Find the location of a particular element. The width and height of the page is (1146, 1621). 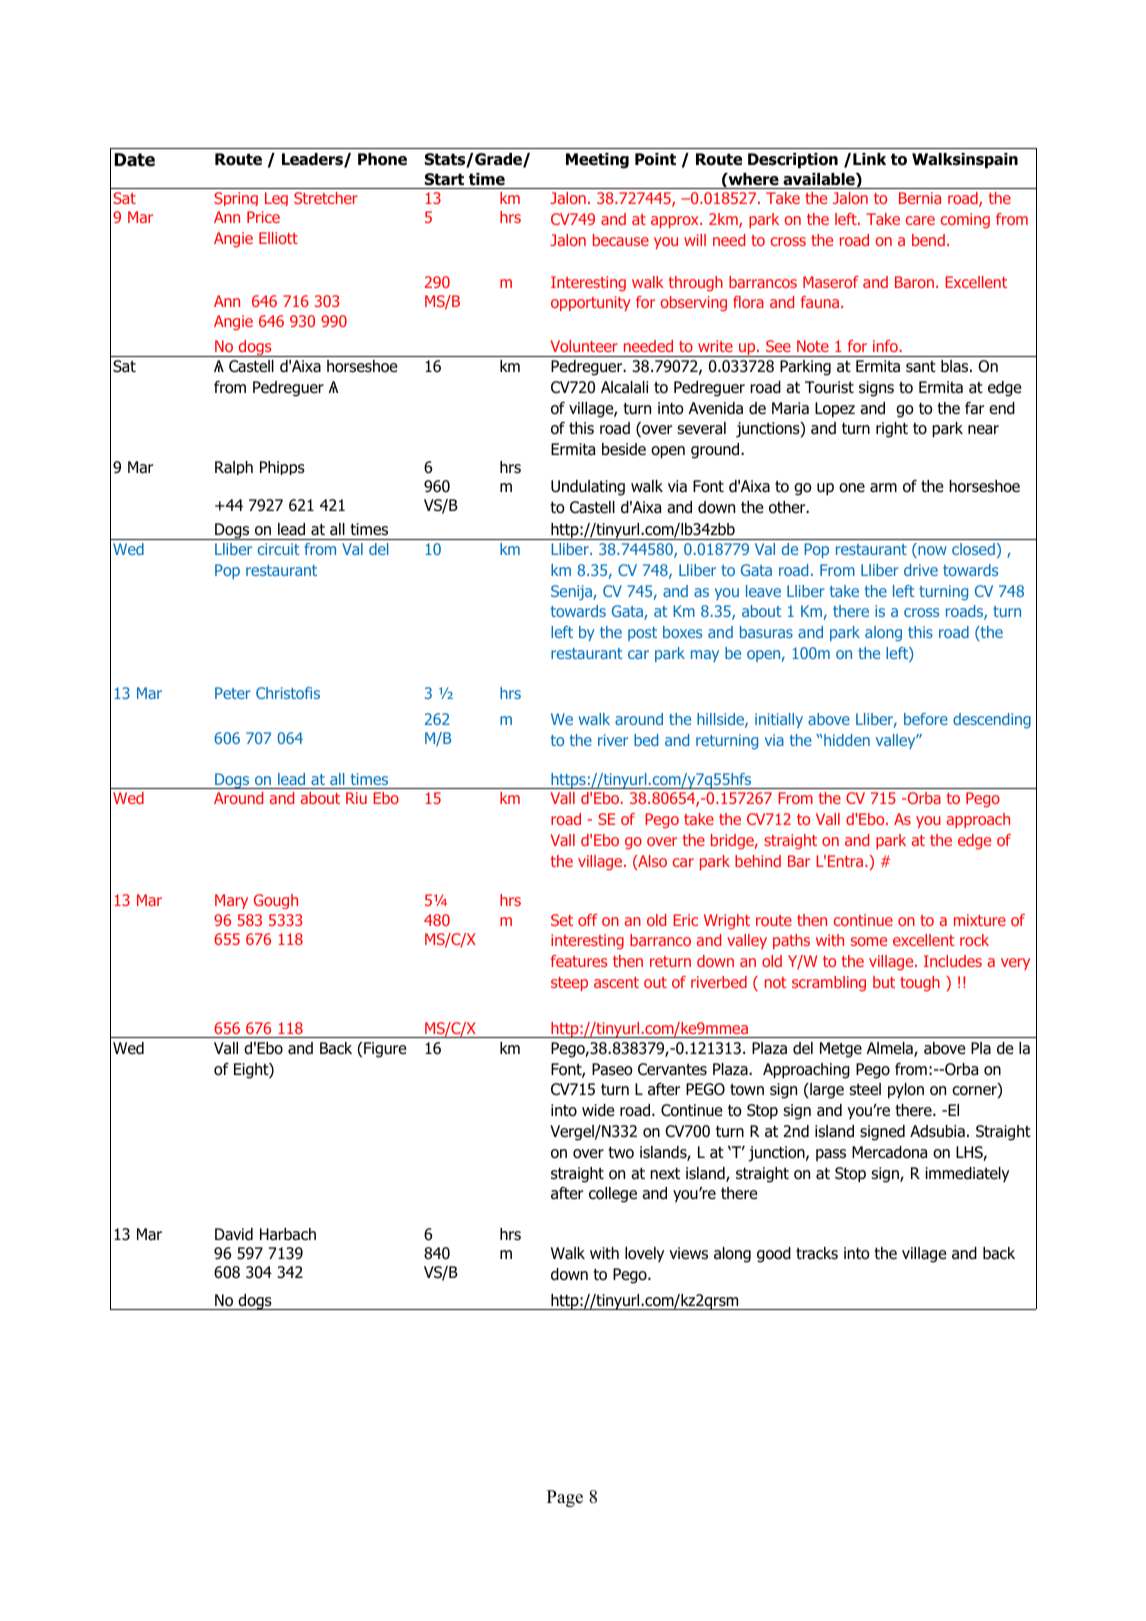

Mary is located at coordinates (231, 901).
